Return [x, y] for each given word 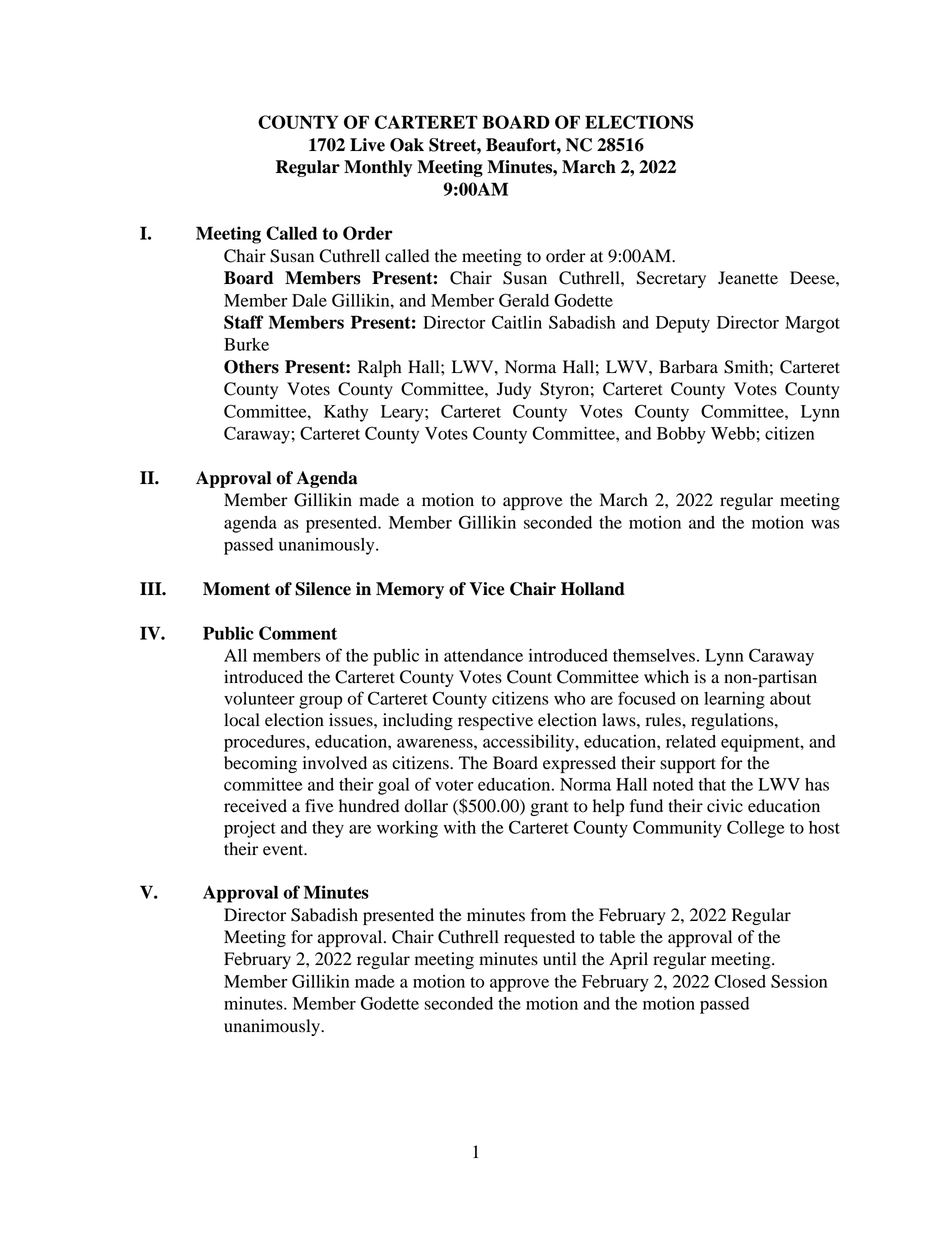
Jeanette [748, 278]
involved [335, 763]
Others [251, 367]
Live [367, 145]
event [284, 850]
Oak [407, 145]
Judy [514, 390]
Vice [487, 589]
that [712, 784]
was [825, 524]
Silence [323, 589]
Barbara [688, 367]
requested [539, 938]
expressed [579, 764]
